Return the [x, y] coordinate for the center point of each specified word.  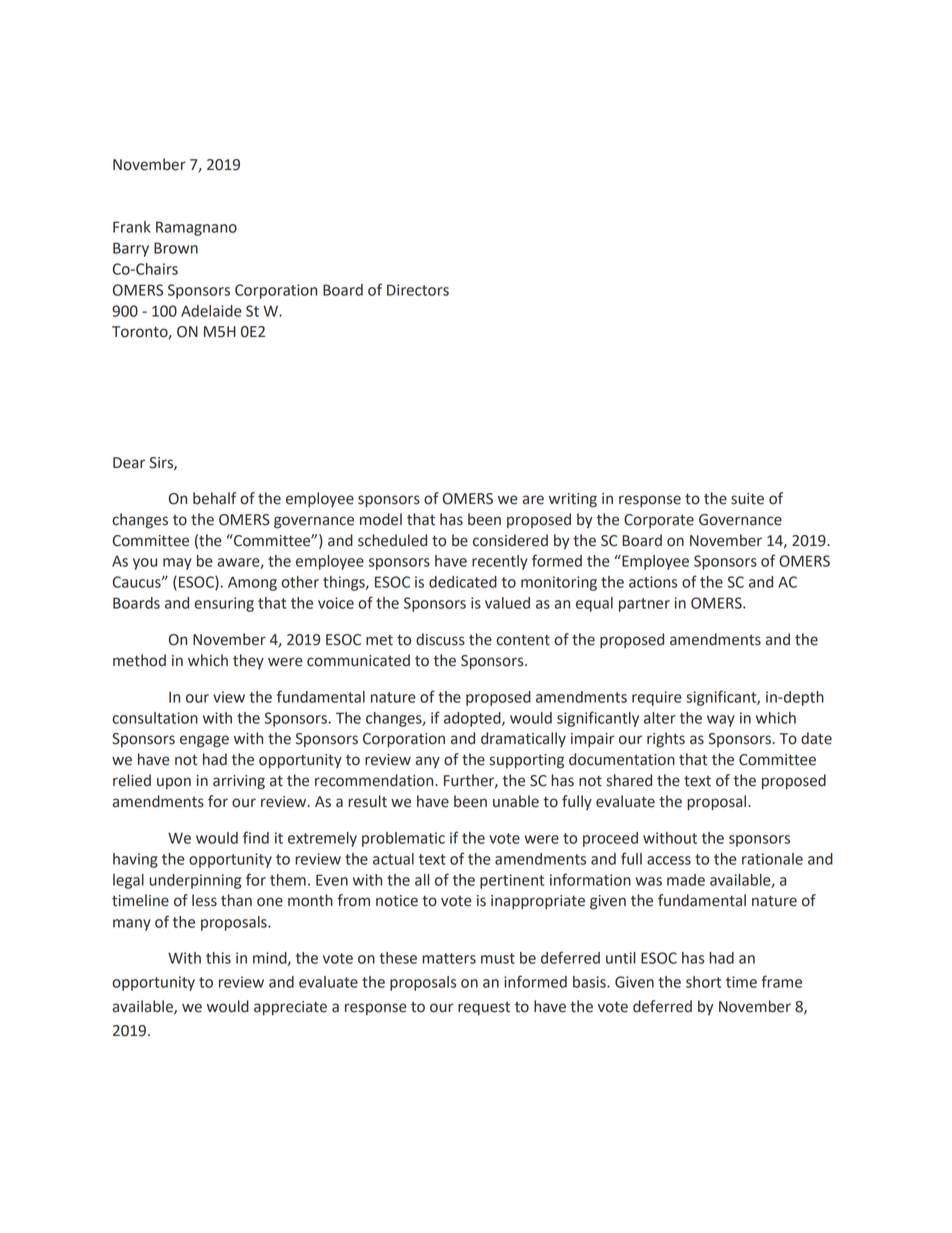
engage [204, 741]
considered [510, 540]
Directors [418, 290]
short [703, 982]
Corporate [659, 521]
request [484, 1008]
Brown [176, 248]
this [218, 958]
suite [747, 499]
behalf [214, 498]
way [721, 721]
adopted [473, 719]
